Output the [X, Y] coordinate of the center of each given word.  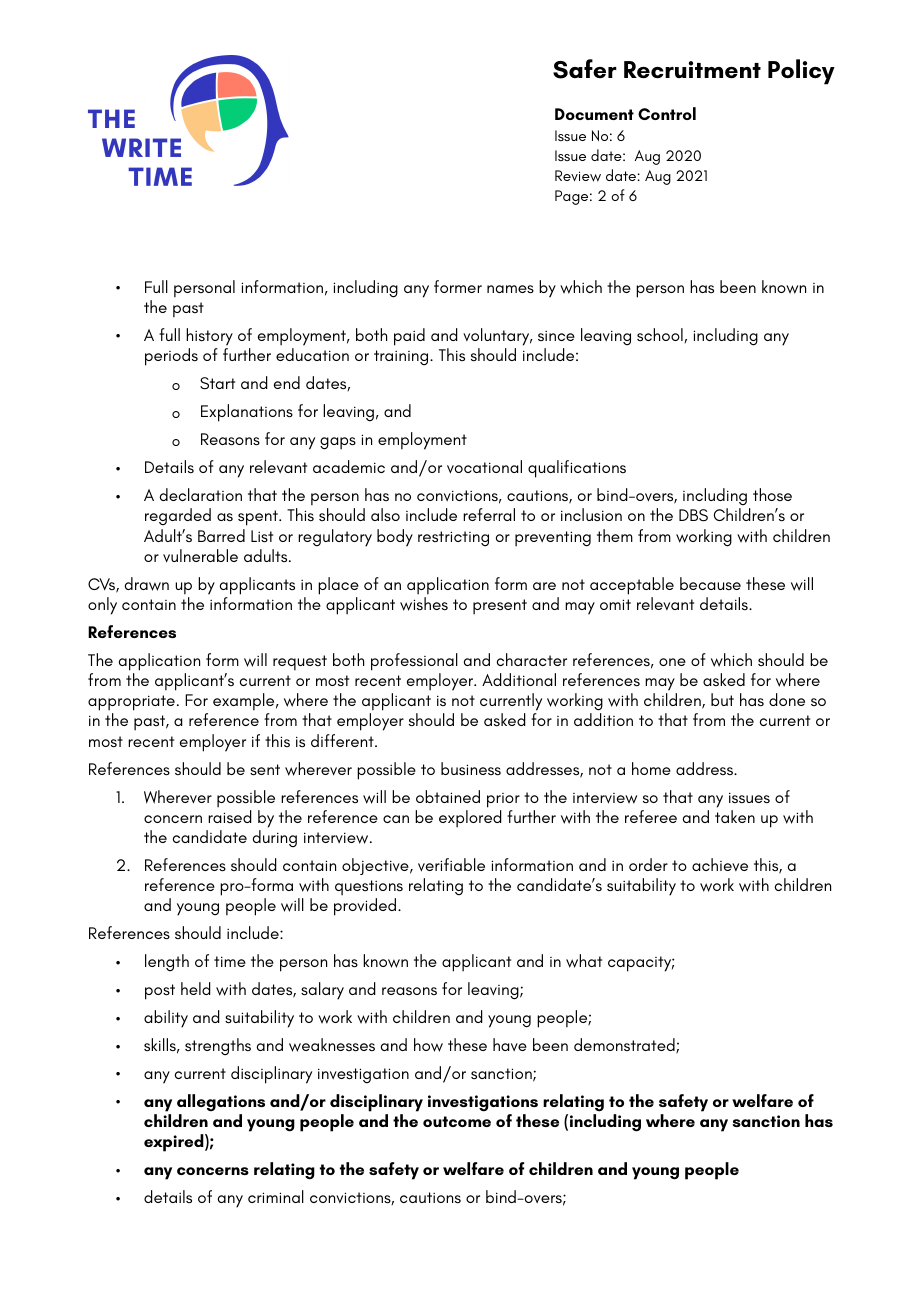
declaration [201, 494]
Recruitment [692, 70]
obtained [448, 796]
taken [735, 816]
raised [230, 816]
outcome [457, 1121]
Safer [585, 69]
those [772, 494]
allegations [221, 1103]
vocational [484, 467]
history [209, 337]
